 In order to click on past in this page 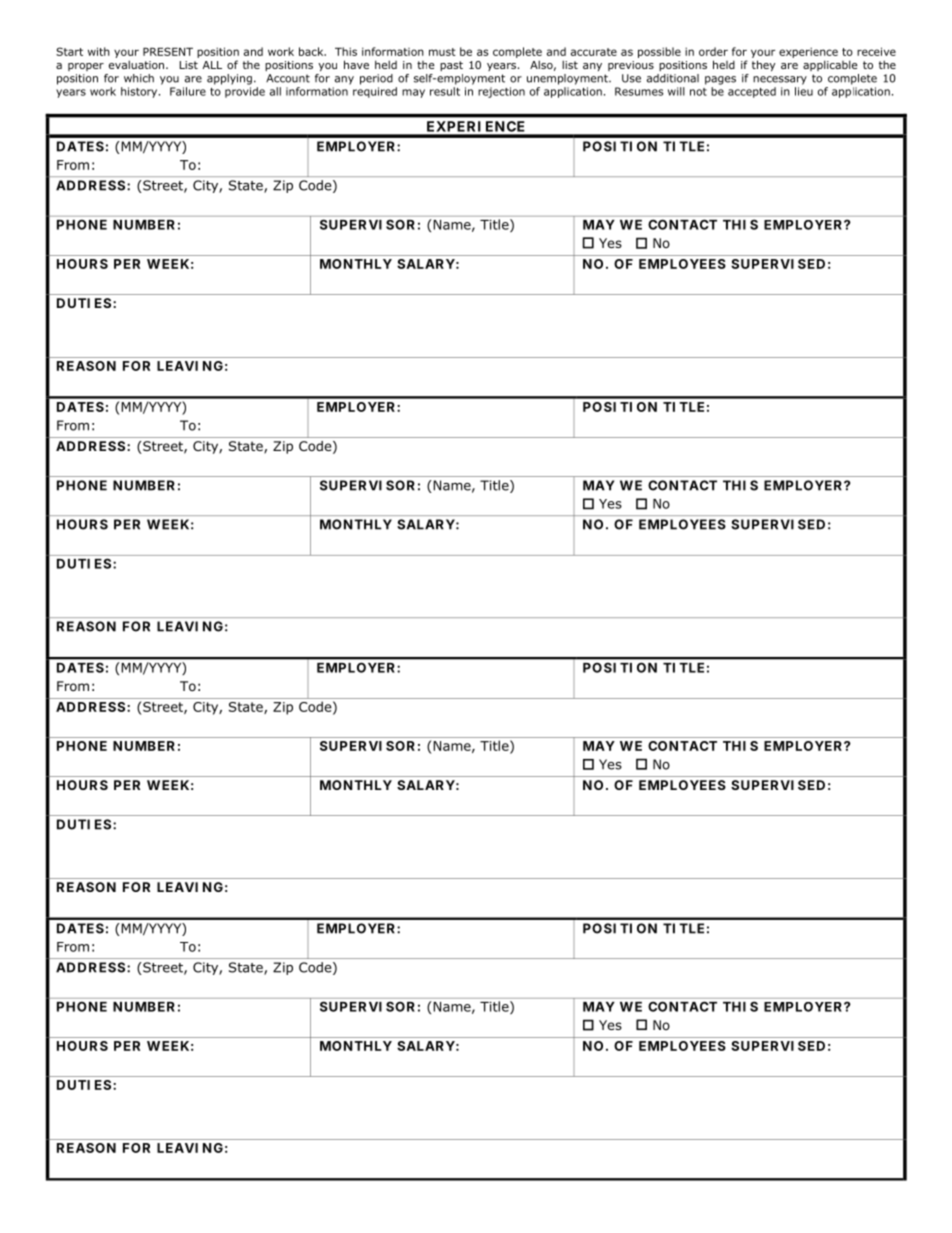, I will do `click(451, 66)`.
